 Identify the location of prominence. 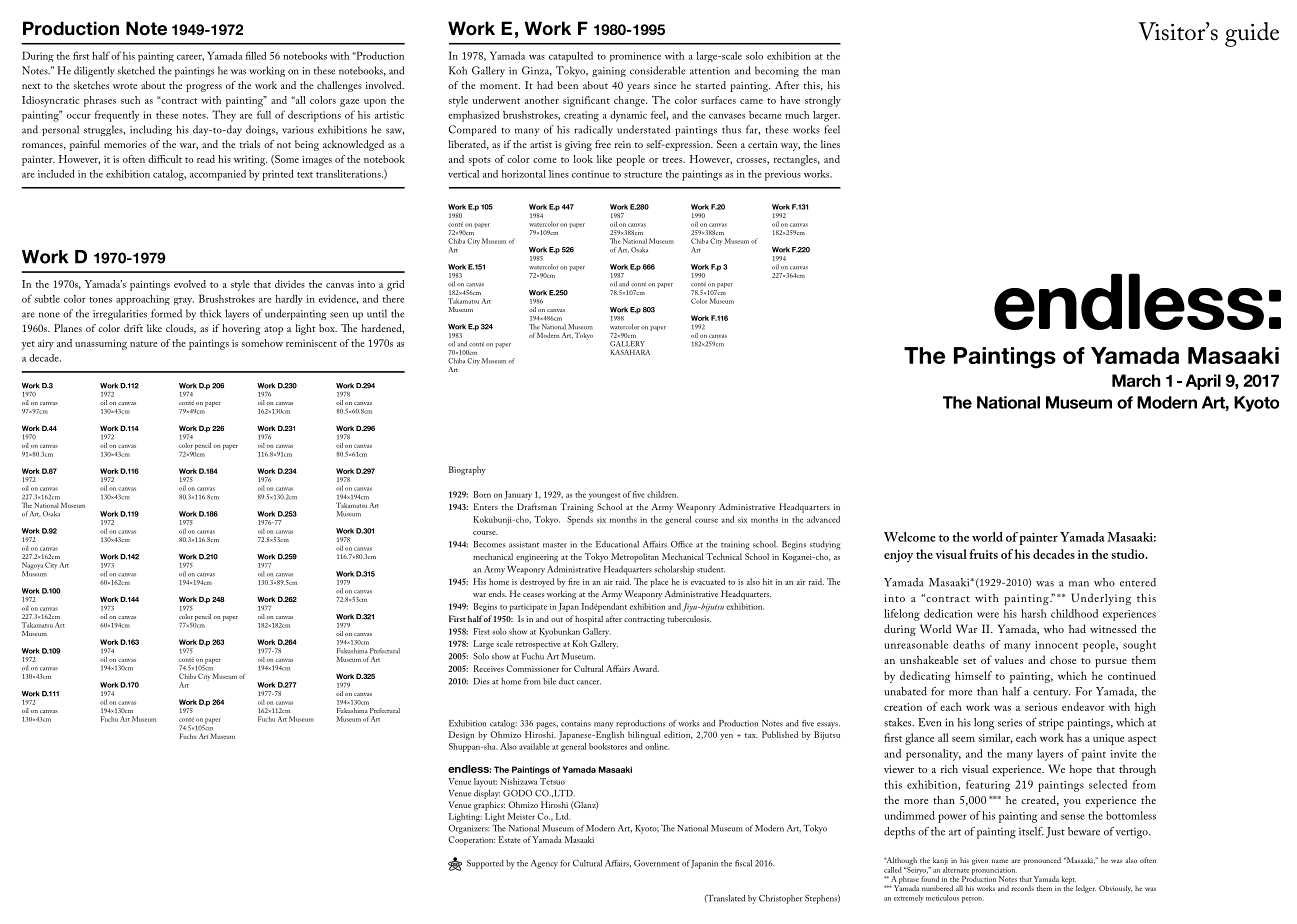
(635, 57).
